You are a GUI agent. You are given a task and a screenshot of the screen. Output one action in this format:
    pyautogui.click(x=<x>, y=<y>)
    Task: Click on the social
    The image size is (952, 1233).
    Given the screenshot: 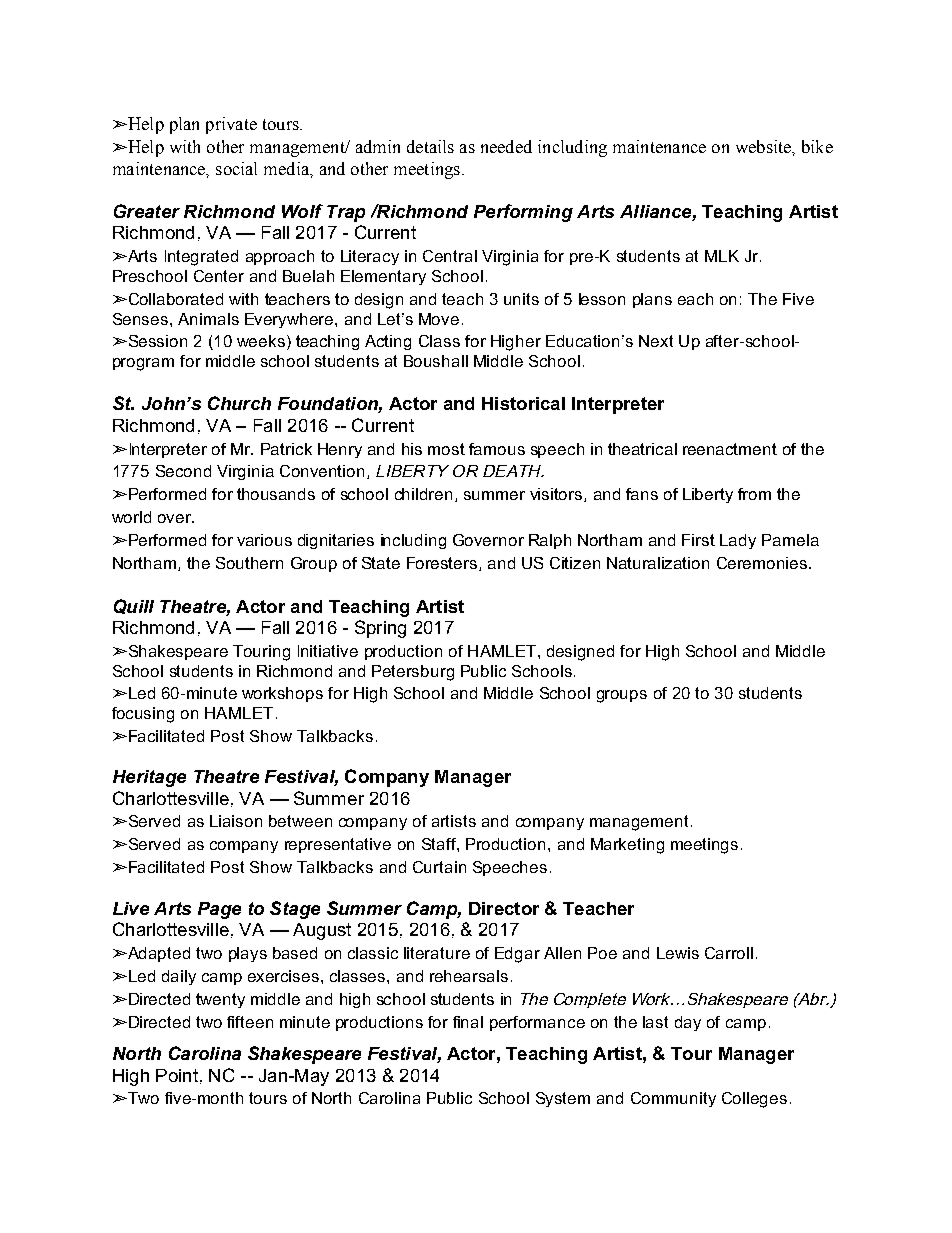 What is the action you would take?
    pyautogui.click(x=236, y=168)
